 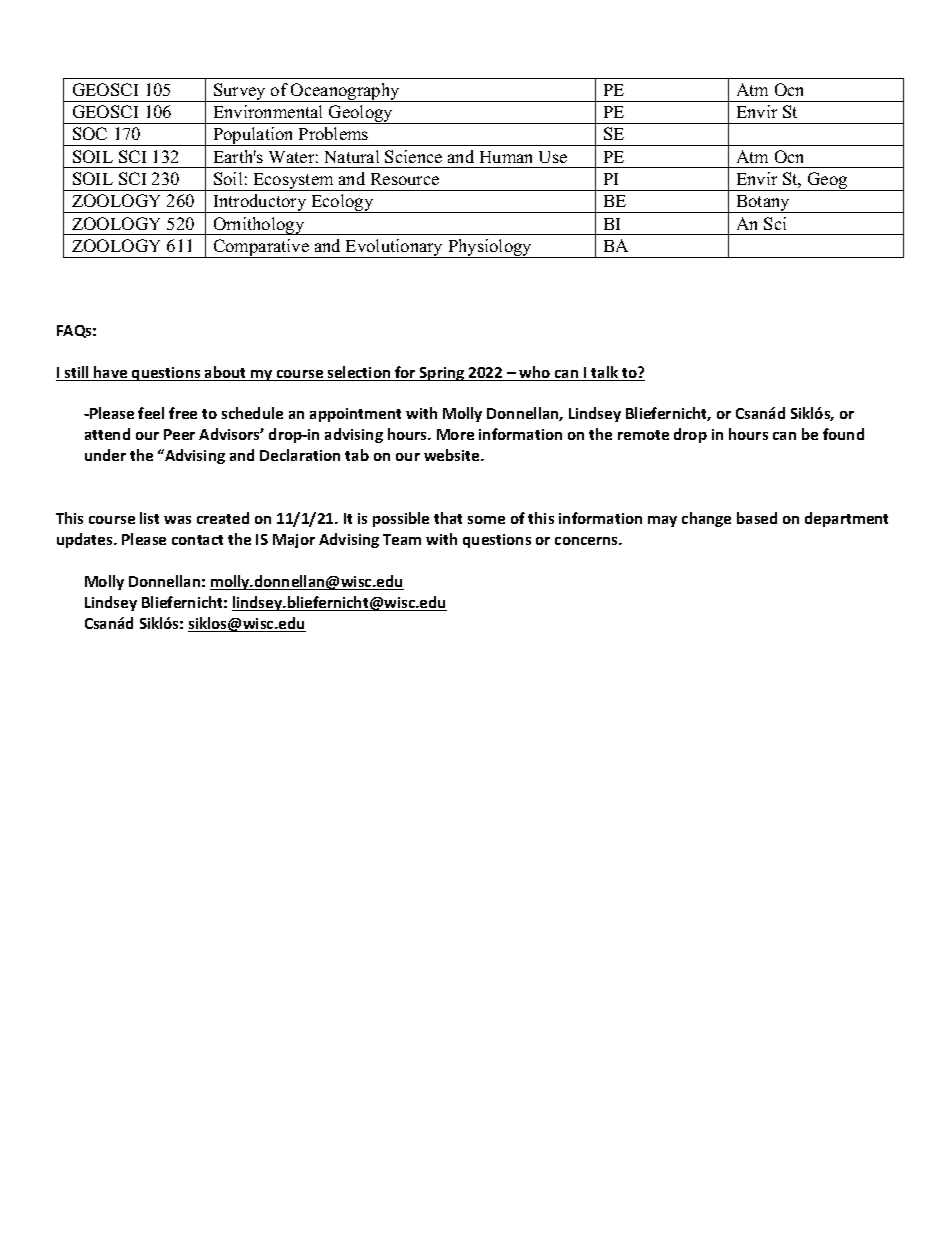 I want to click on Use, so click(x=553, y=157).
